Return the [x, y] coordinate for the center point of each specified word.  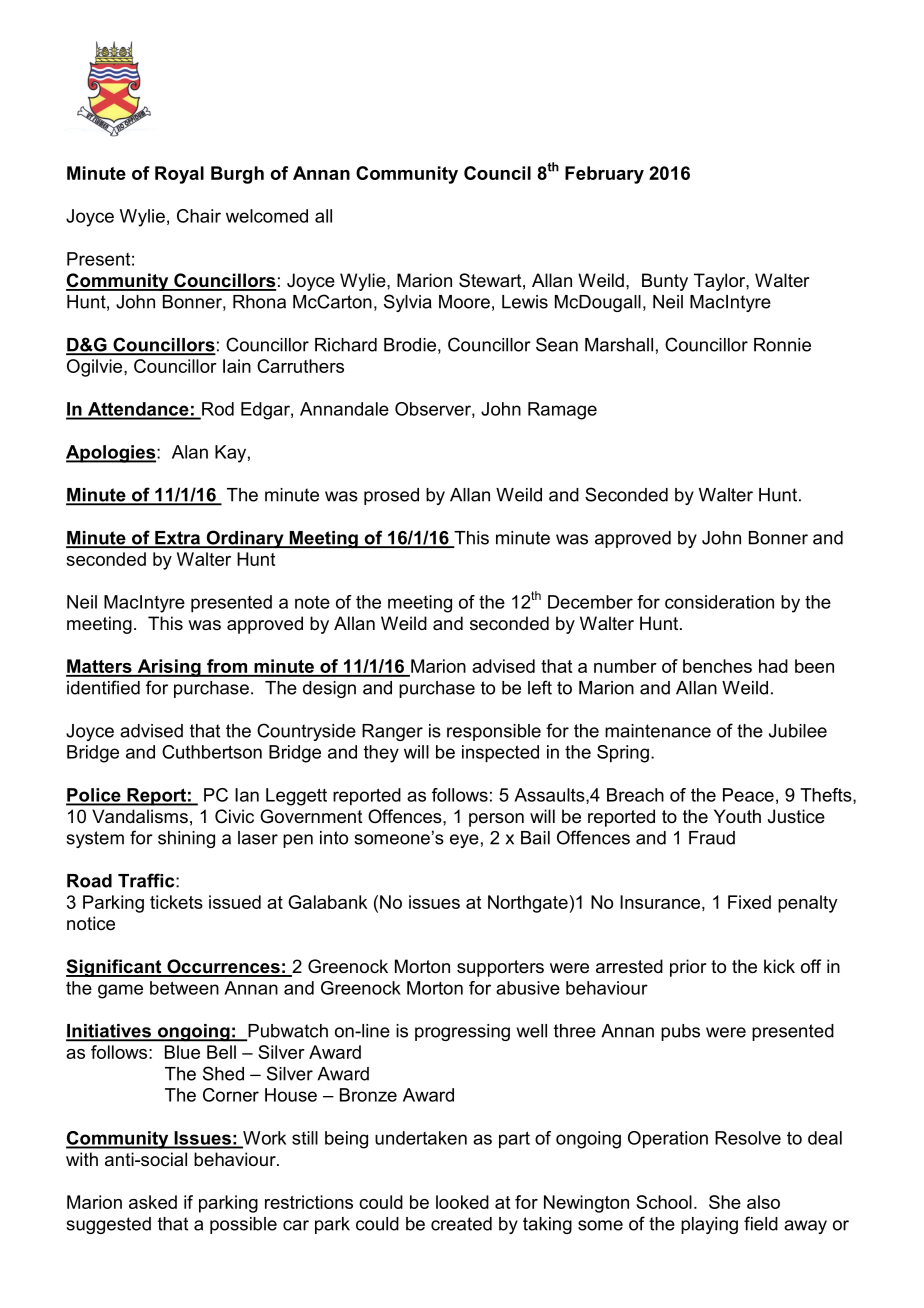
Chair [199, 216]
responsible [494, 732]
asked [153, 1202]
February [604, 175]
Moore [464, 302]
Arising [169, 668]
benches [717, 666]
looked [462, 1202]
